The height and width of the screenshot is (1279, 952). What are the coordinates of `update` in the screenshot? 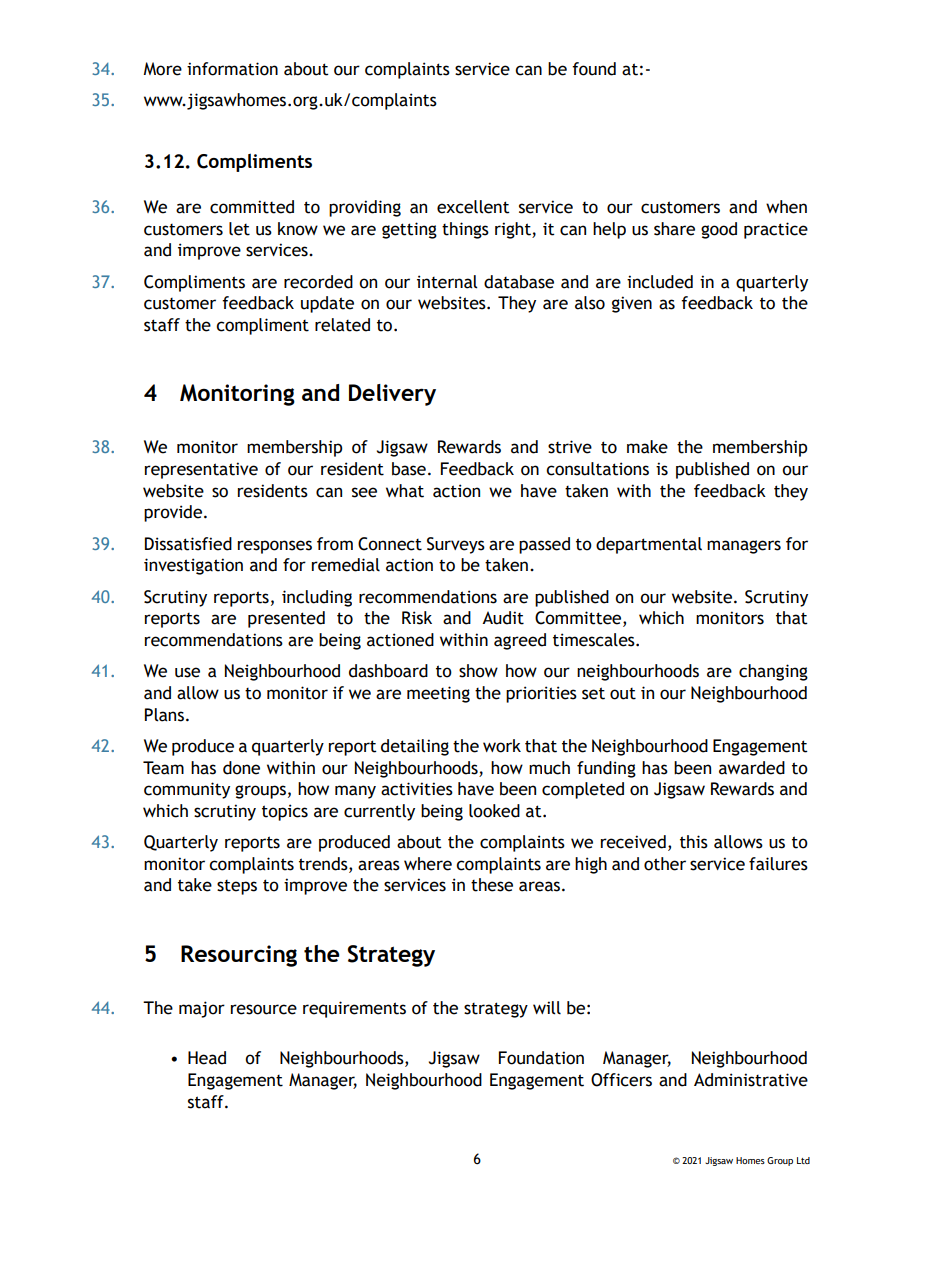 It's located at (327, 304).
